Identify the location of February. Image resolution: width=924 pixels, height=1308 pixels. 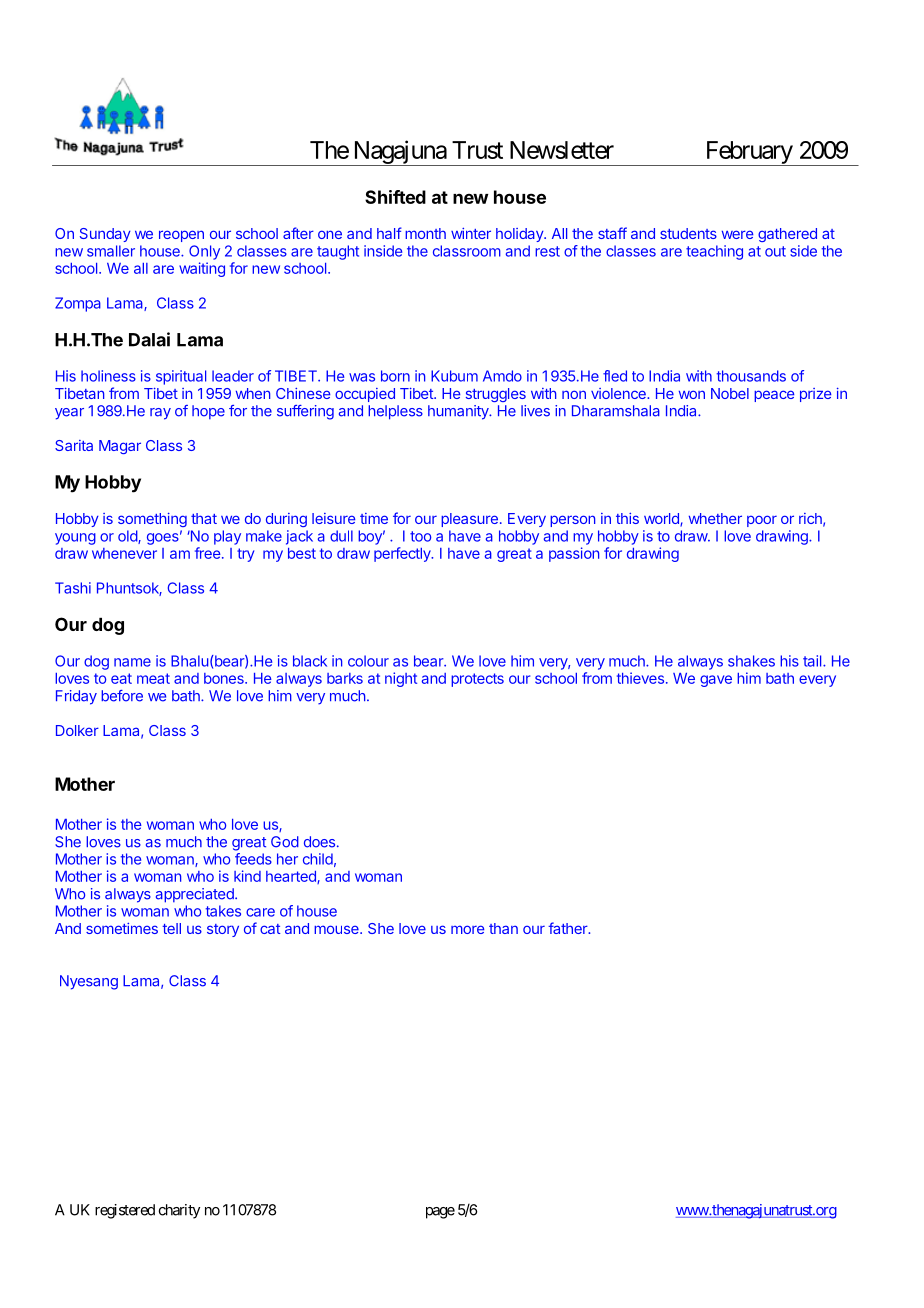
(748, 153).
